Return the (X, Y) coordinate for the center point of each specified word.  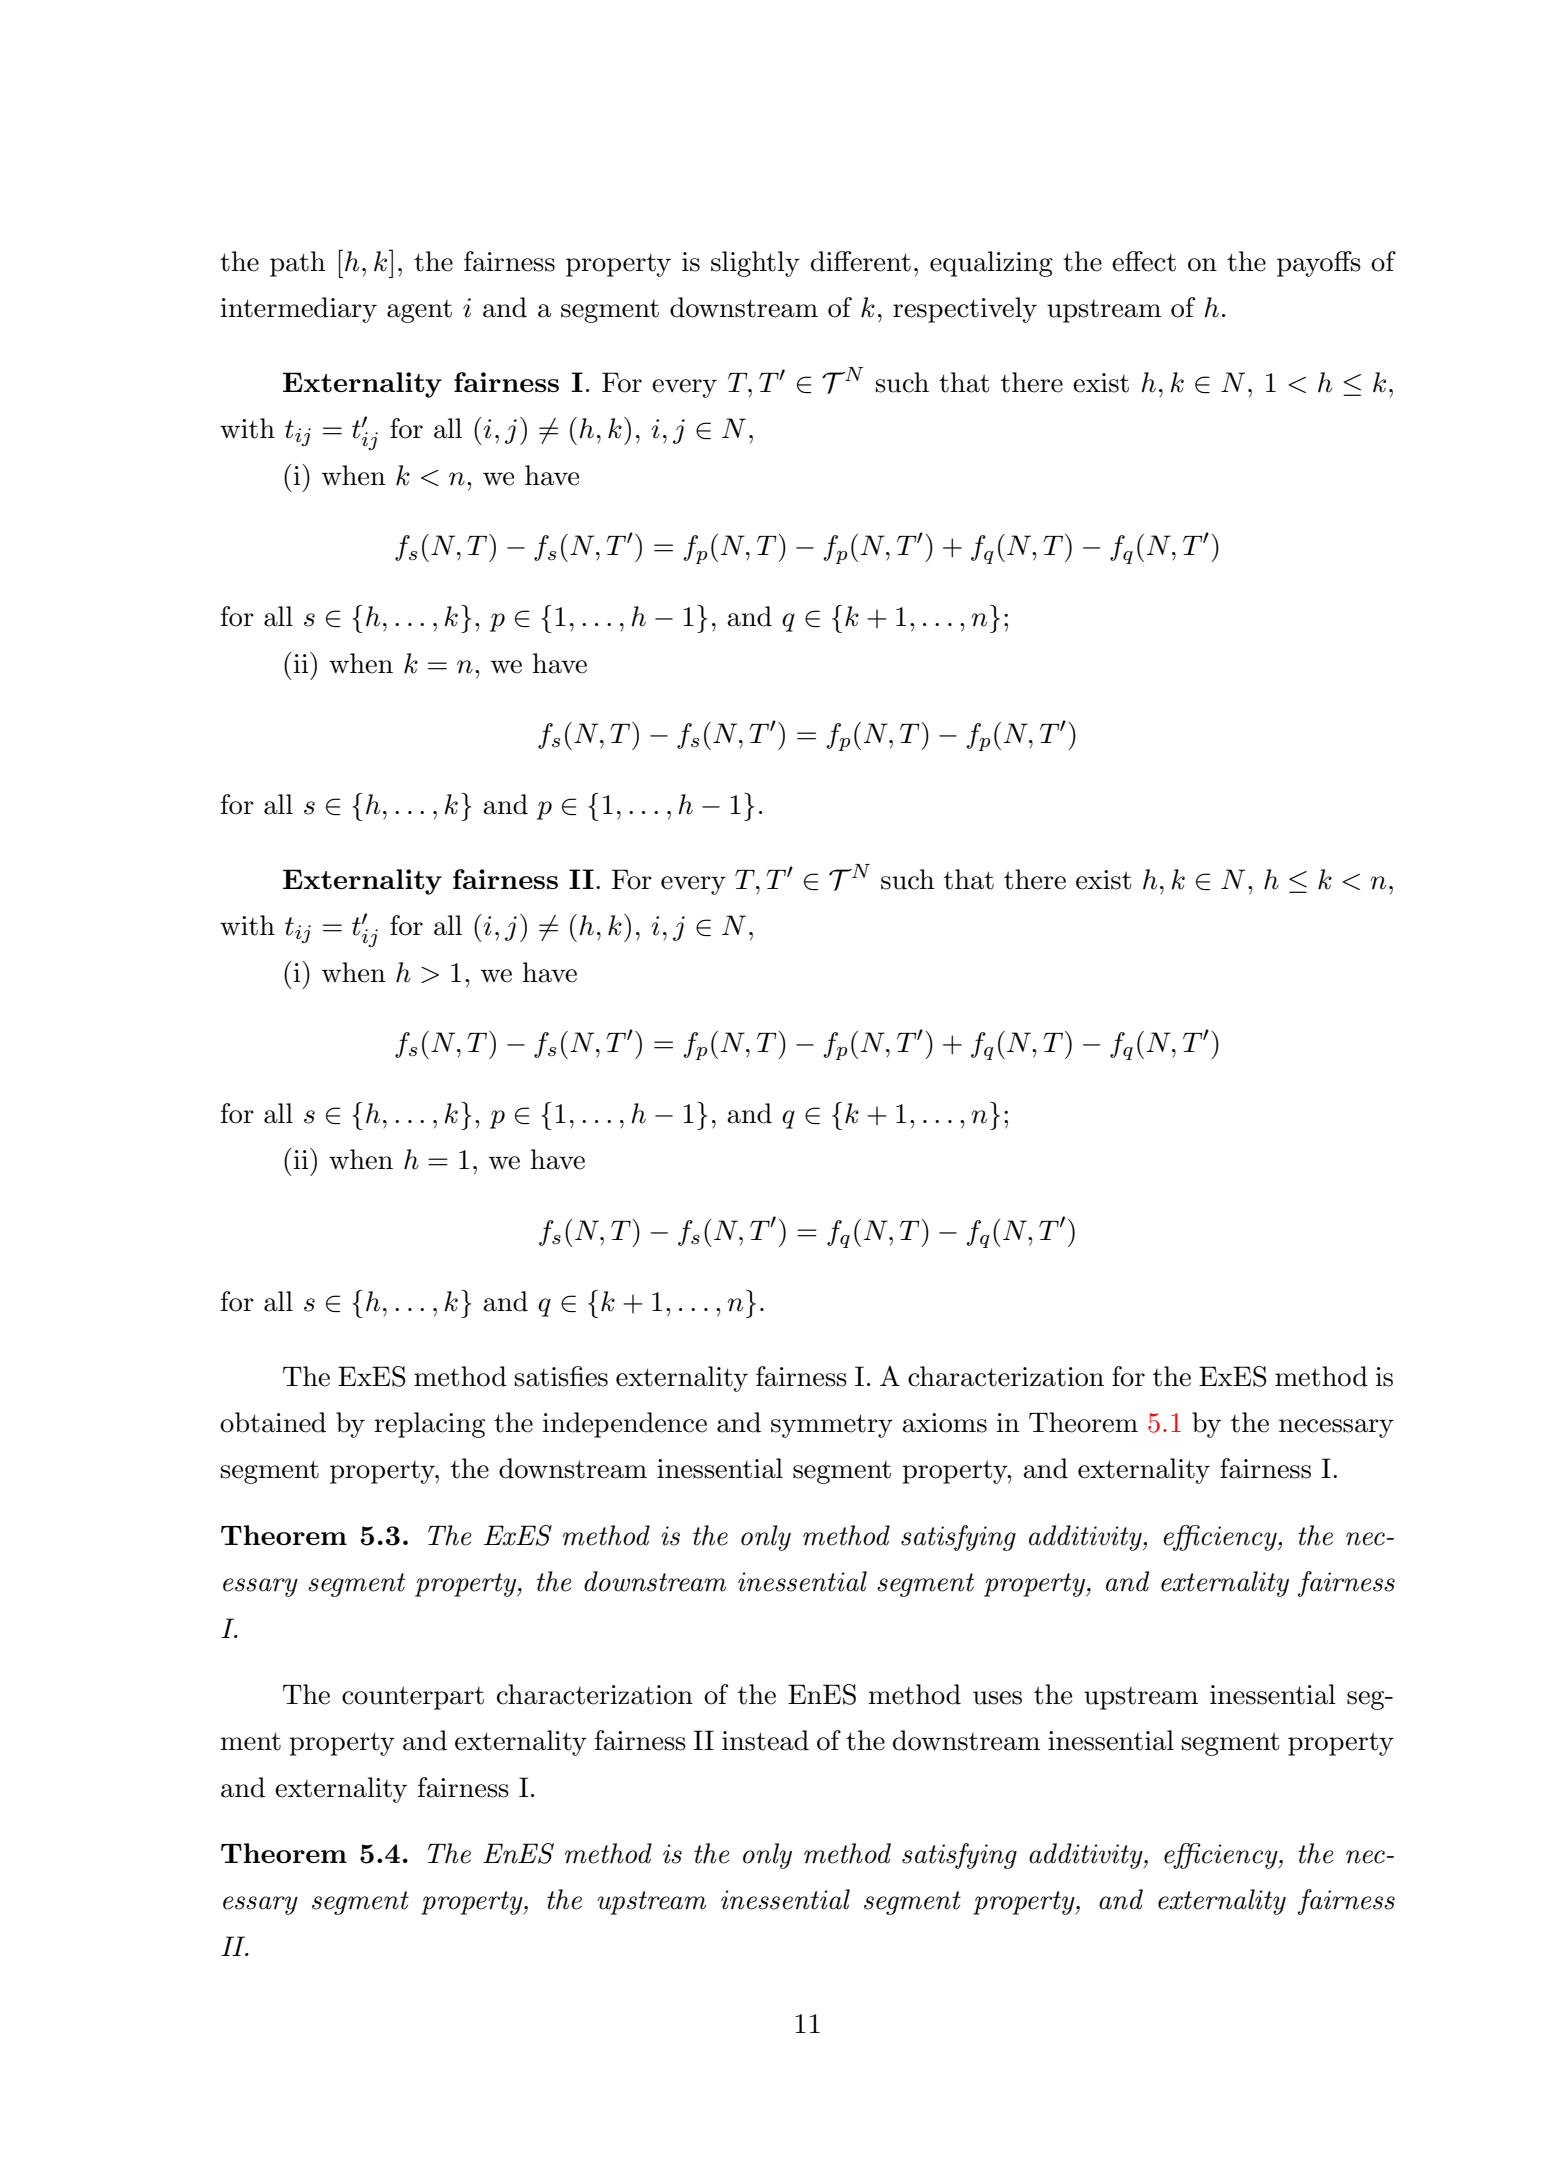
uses (997, 1698)
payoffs (1319, 264)
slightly (755, 264)
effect (1144, 261)
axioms (944, 1423)
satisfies (561, 1376)
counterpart (413, 1698)
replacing (429, 1425)
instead (765, 1740)
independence (625, 1425)
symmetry (832, 1426)
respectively (965, 310)
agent (419, 311)
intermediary (299, 310)
